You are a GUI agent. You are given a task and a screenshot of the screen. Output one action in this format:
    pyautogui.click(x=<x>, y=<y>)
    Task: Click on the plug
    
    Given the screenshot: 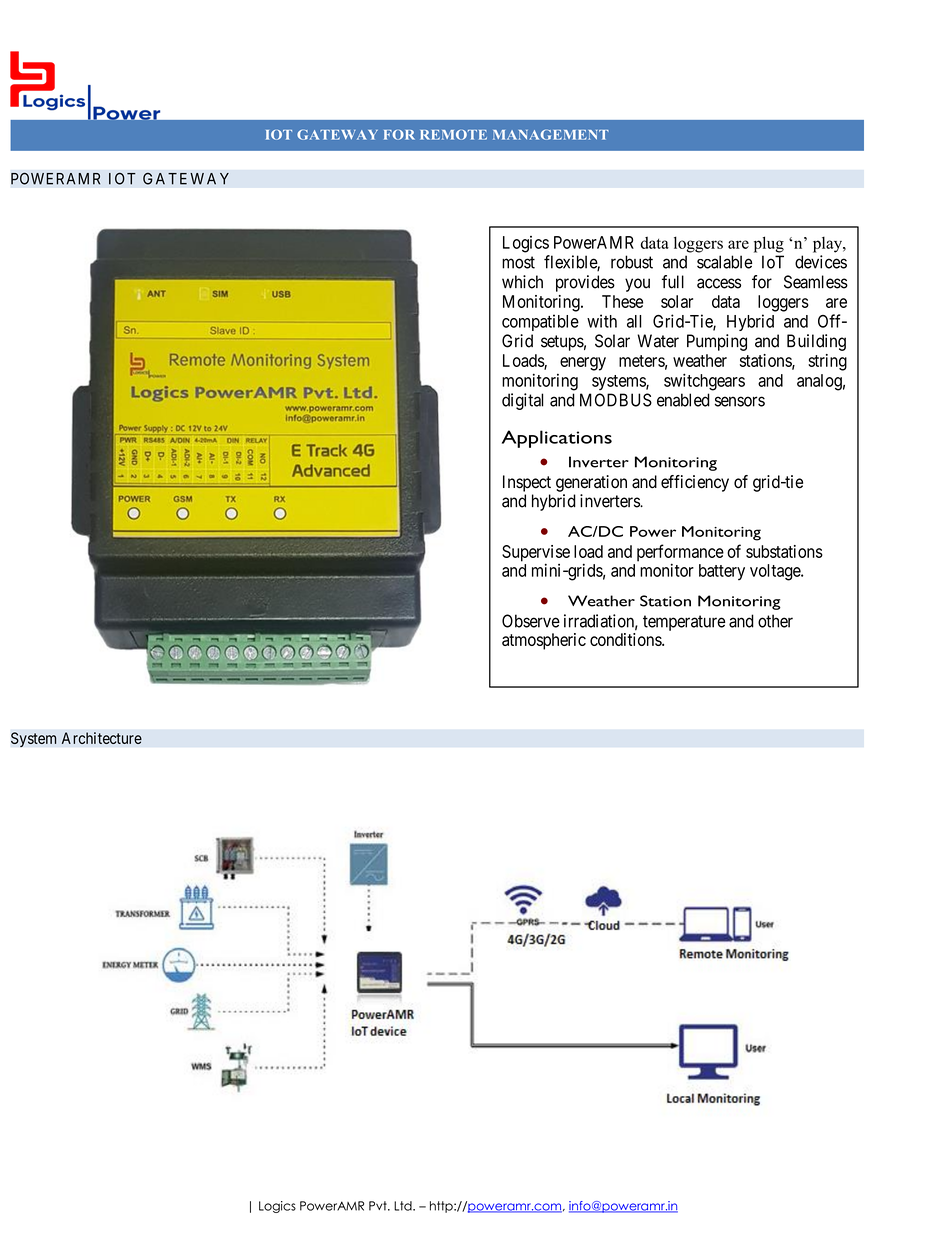 What is the action you would take?
    pyautogui.click(x=769, y=244)
